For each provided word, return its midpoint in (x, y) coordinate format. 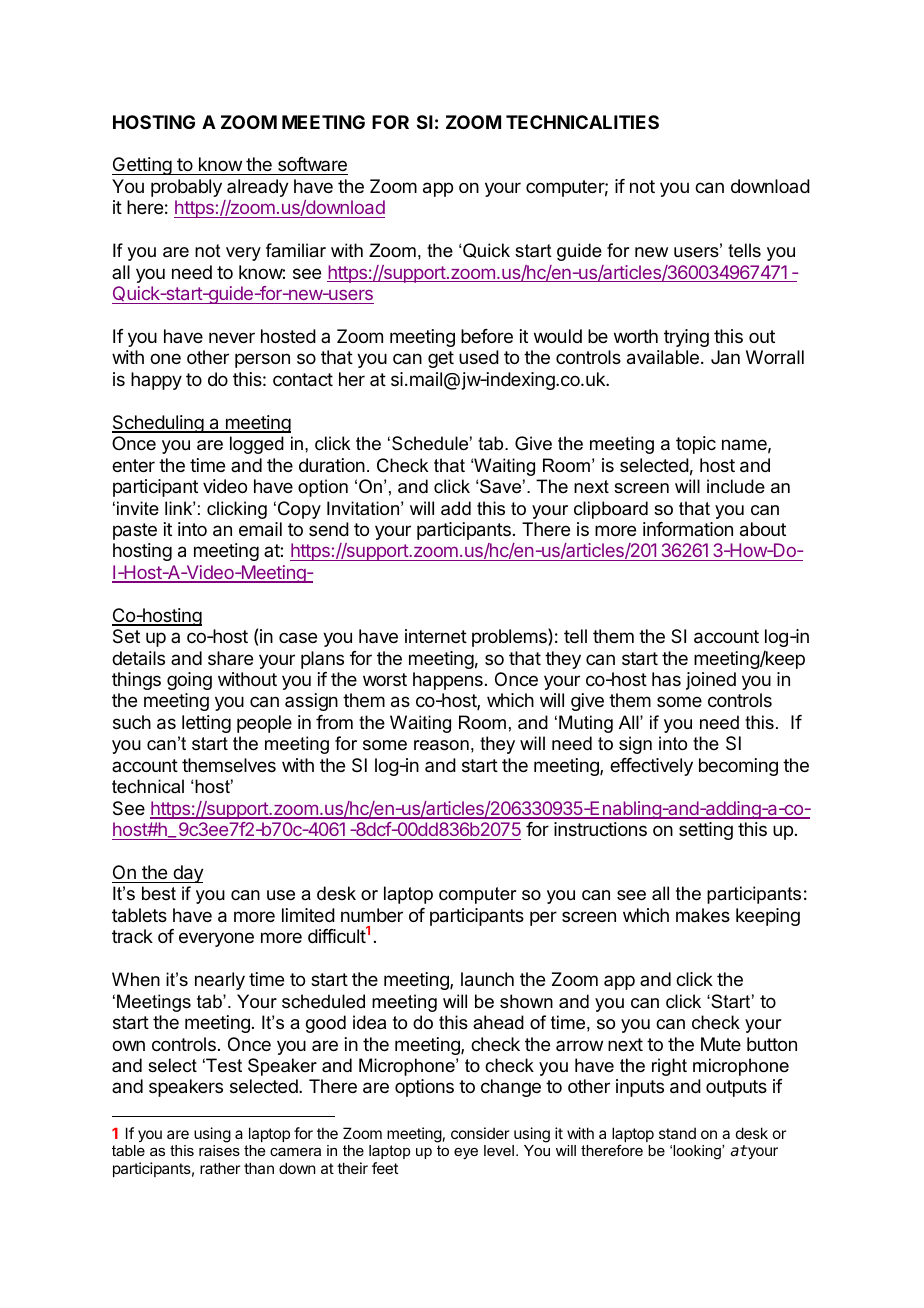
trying (686, 338)
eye (466, 1154)
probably (186, 188)
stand (677, 1133)
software (312, 166)
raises (219, 1150)
